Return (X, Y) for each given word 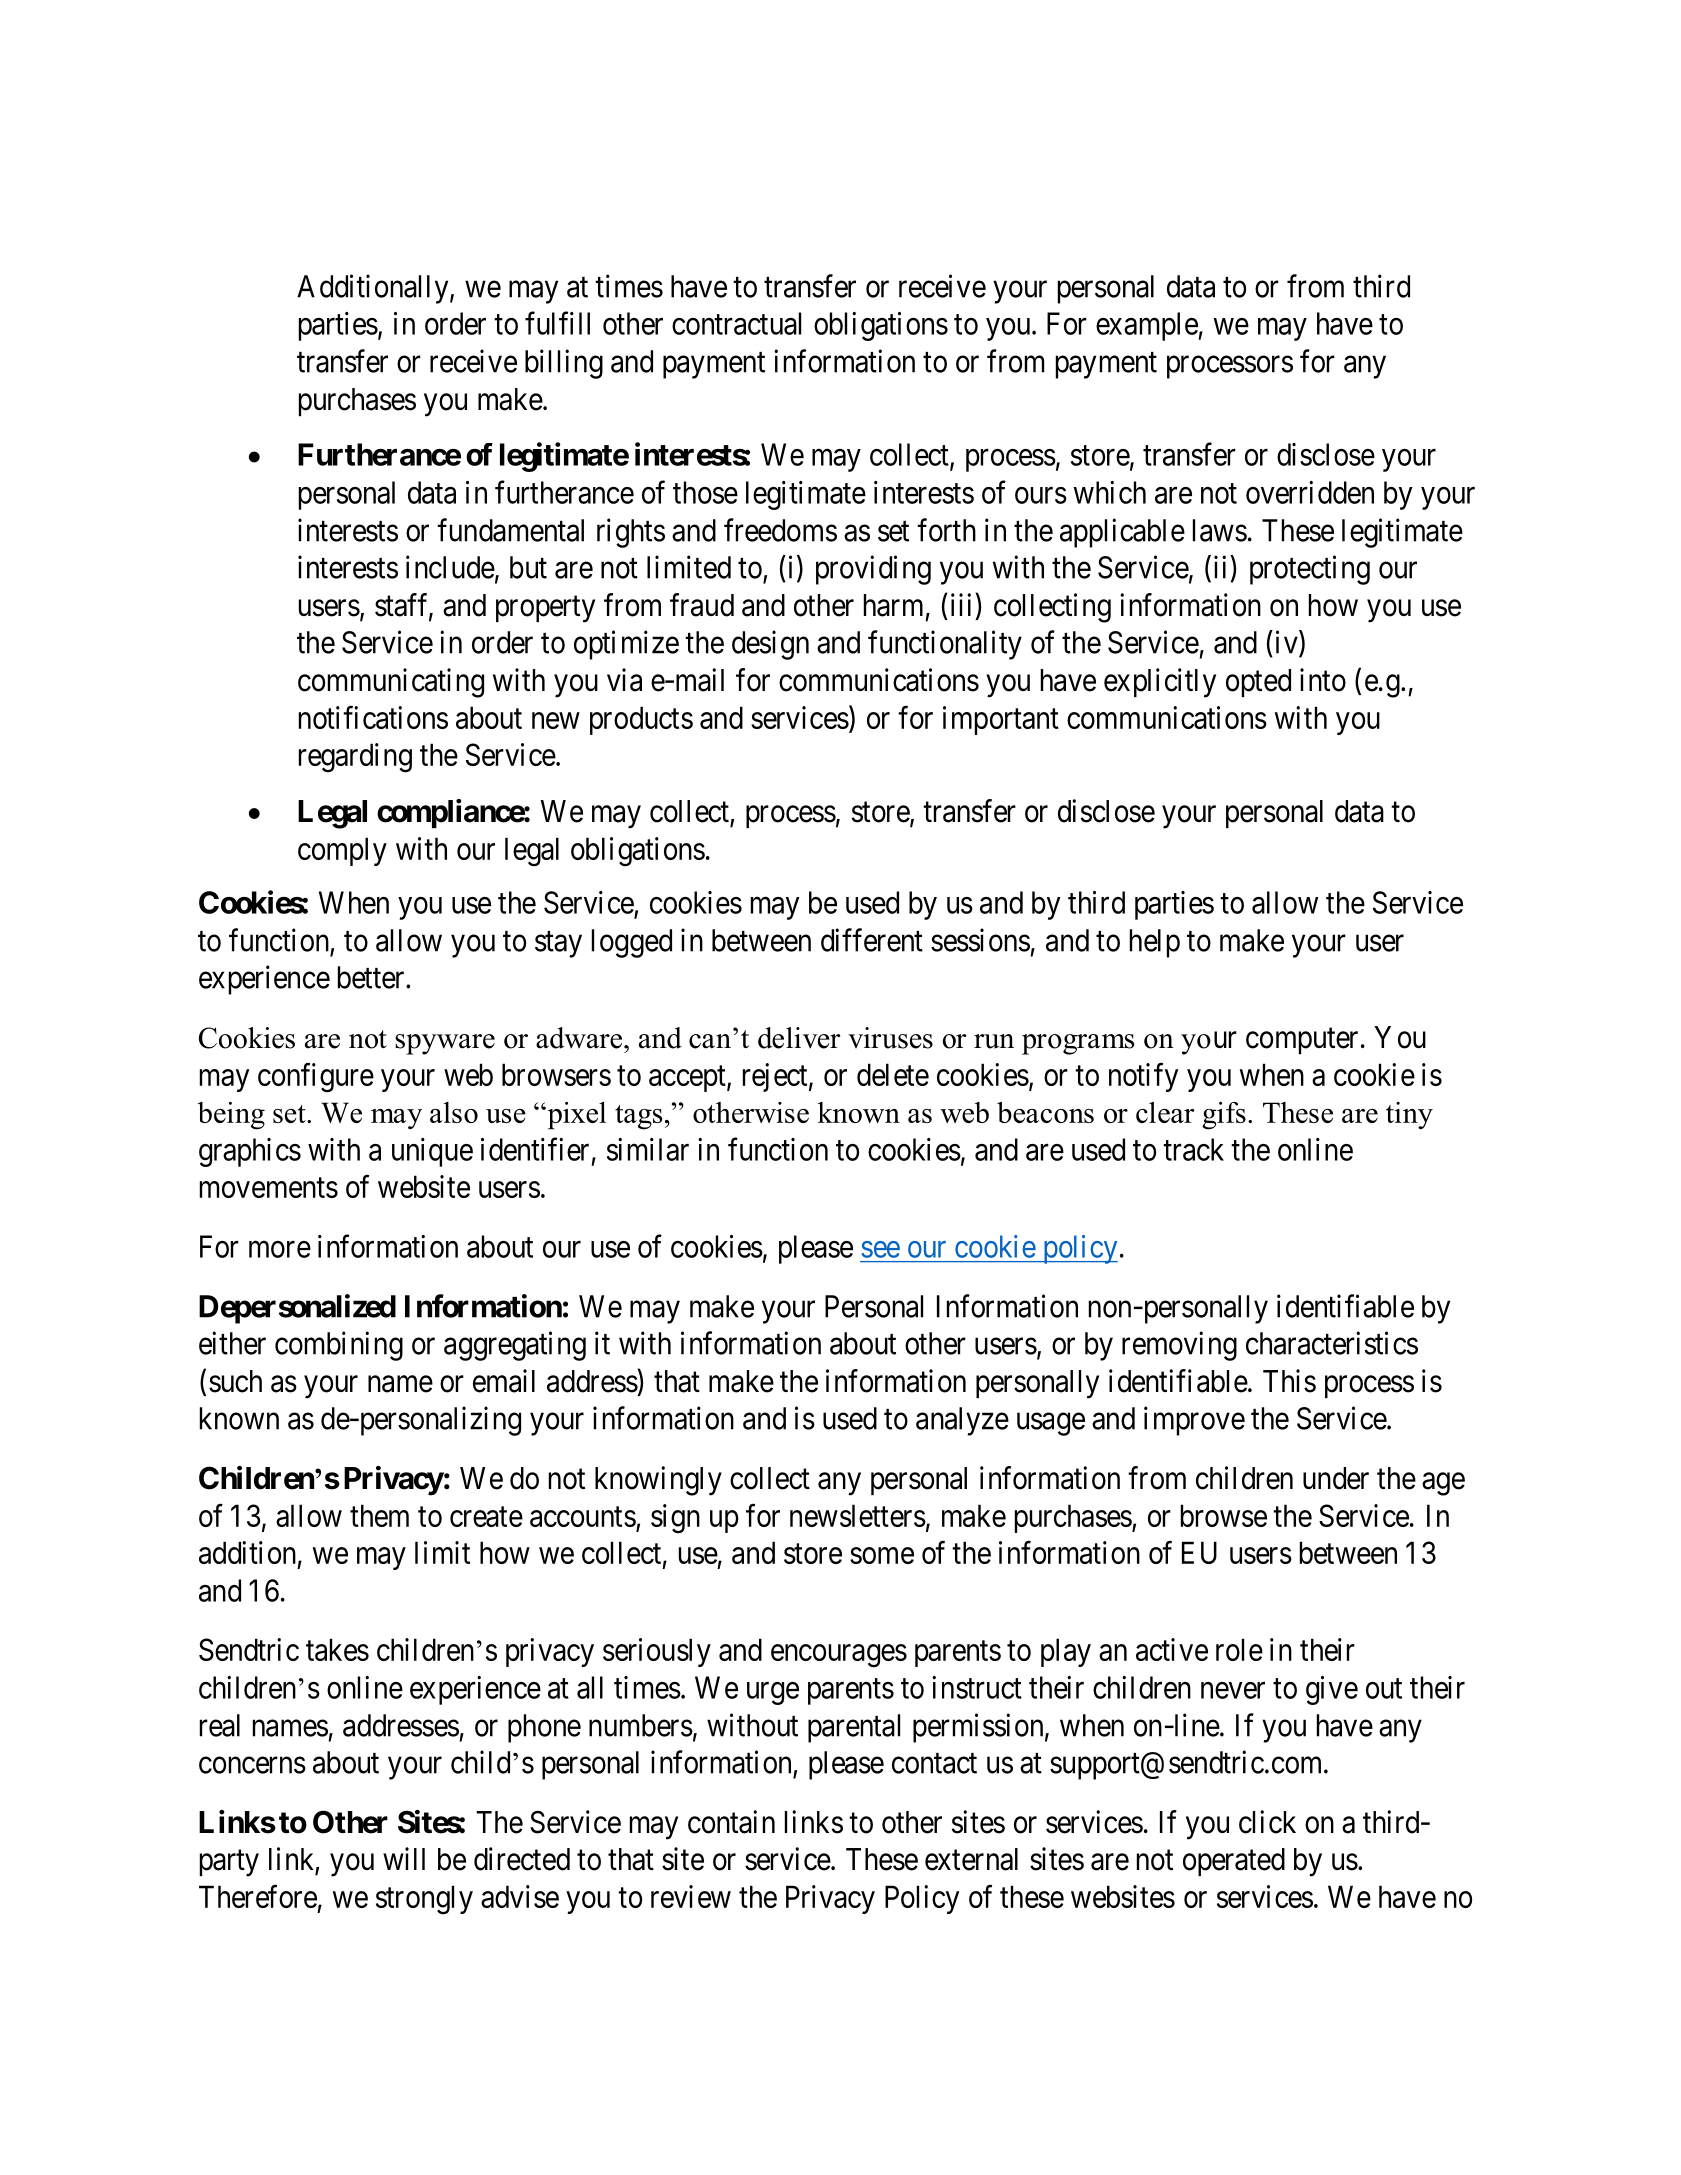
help (1155, 943)
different (872, 940)
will (404, 1858)
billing (564, 364)
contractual (736, 323)
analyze (962, 1421)
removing (1179, 1346)
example (1147, 326)
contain (731, 1822)
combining (339, 1346)
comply (342, 851)
